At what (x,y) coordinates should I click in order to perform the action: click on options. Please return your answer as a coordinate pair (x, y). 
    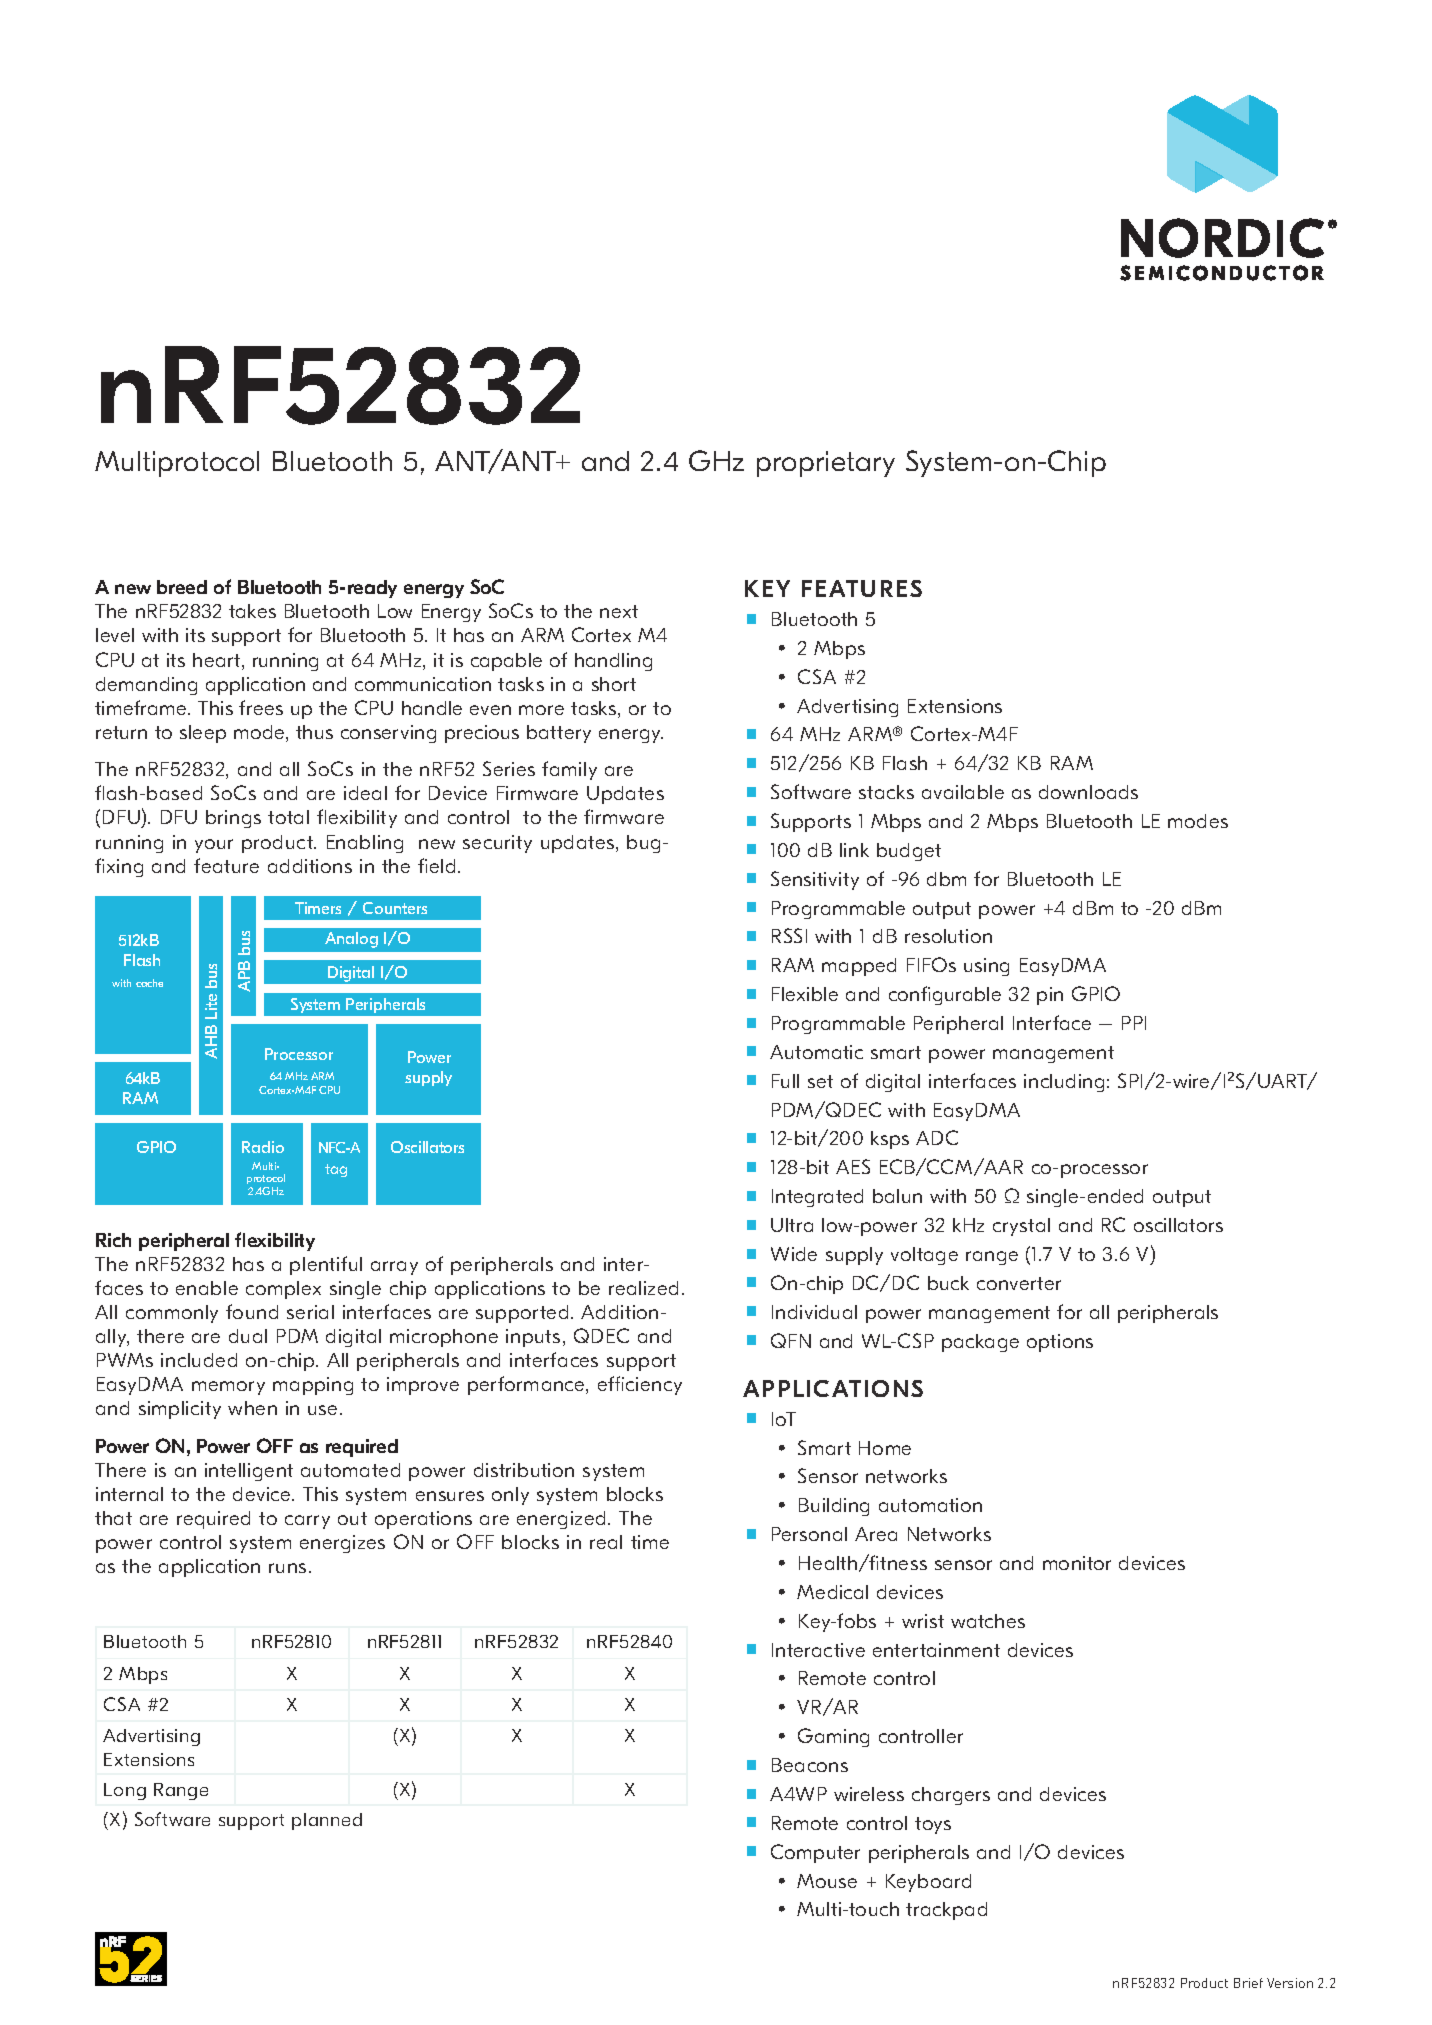
    Looking at the image, I should click on (1060, 1343).
